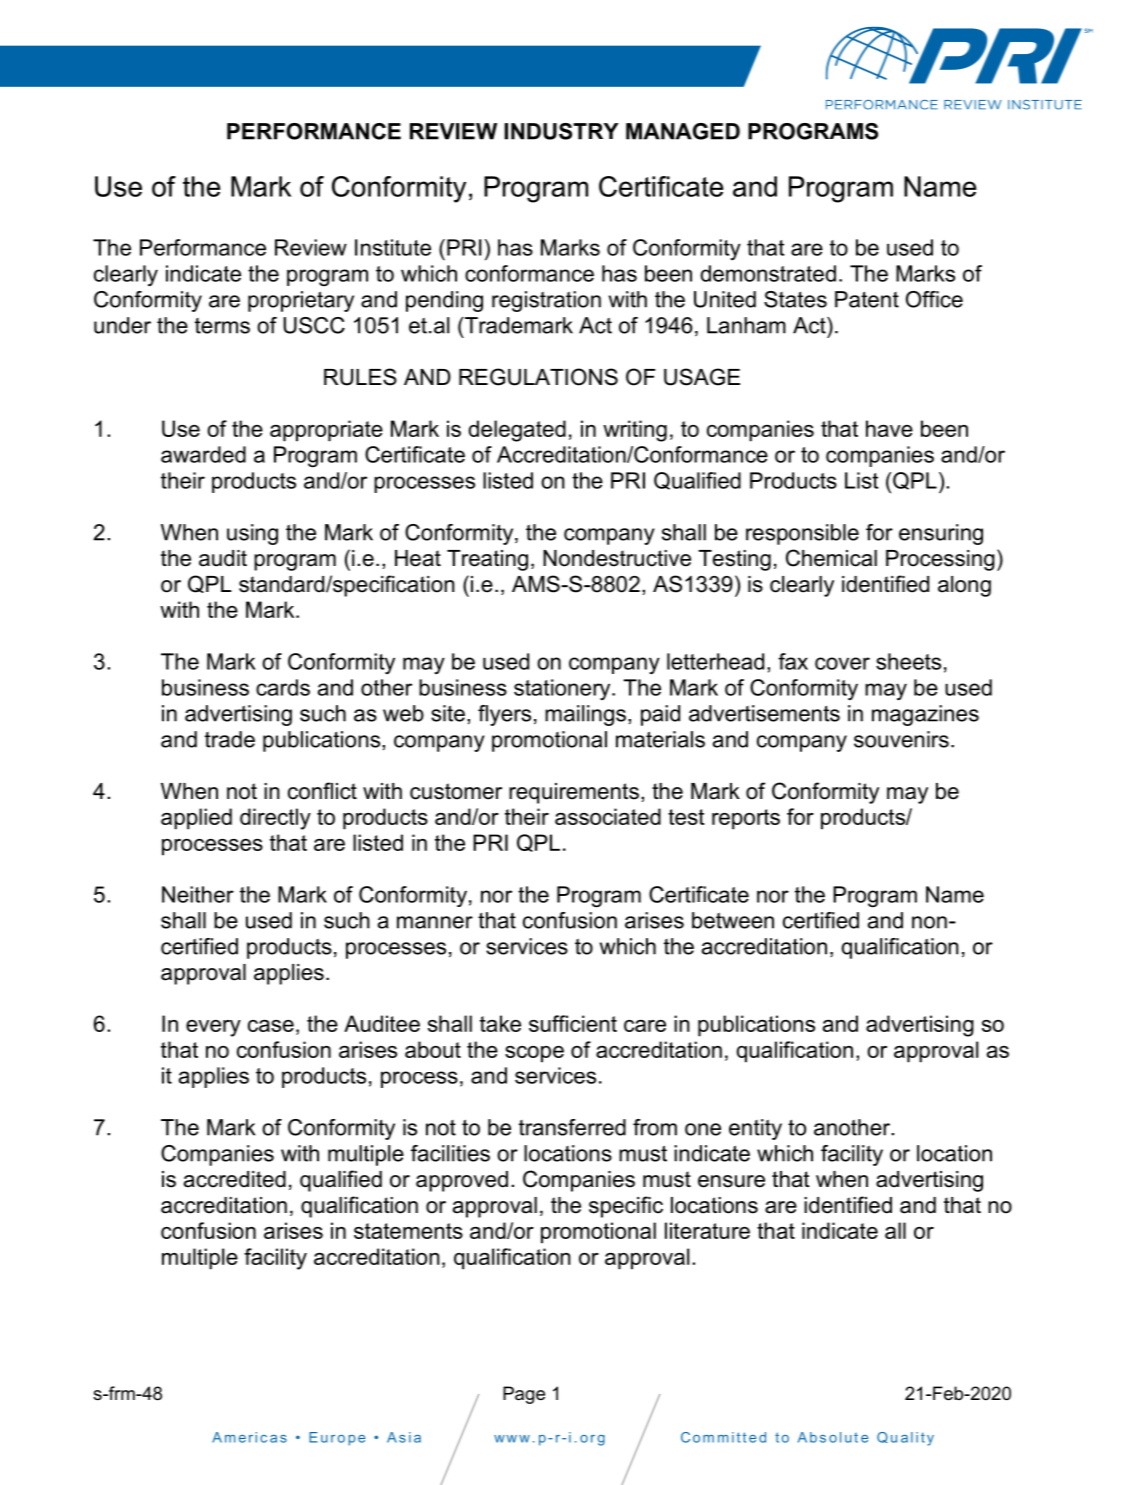  Describe the element at coordinates (561, 131) in the image. I see `INDUSTRY` at that location.
